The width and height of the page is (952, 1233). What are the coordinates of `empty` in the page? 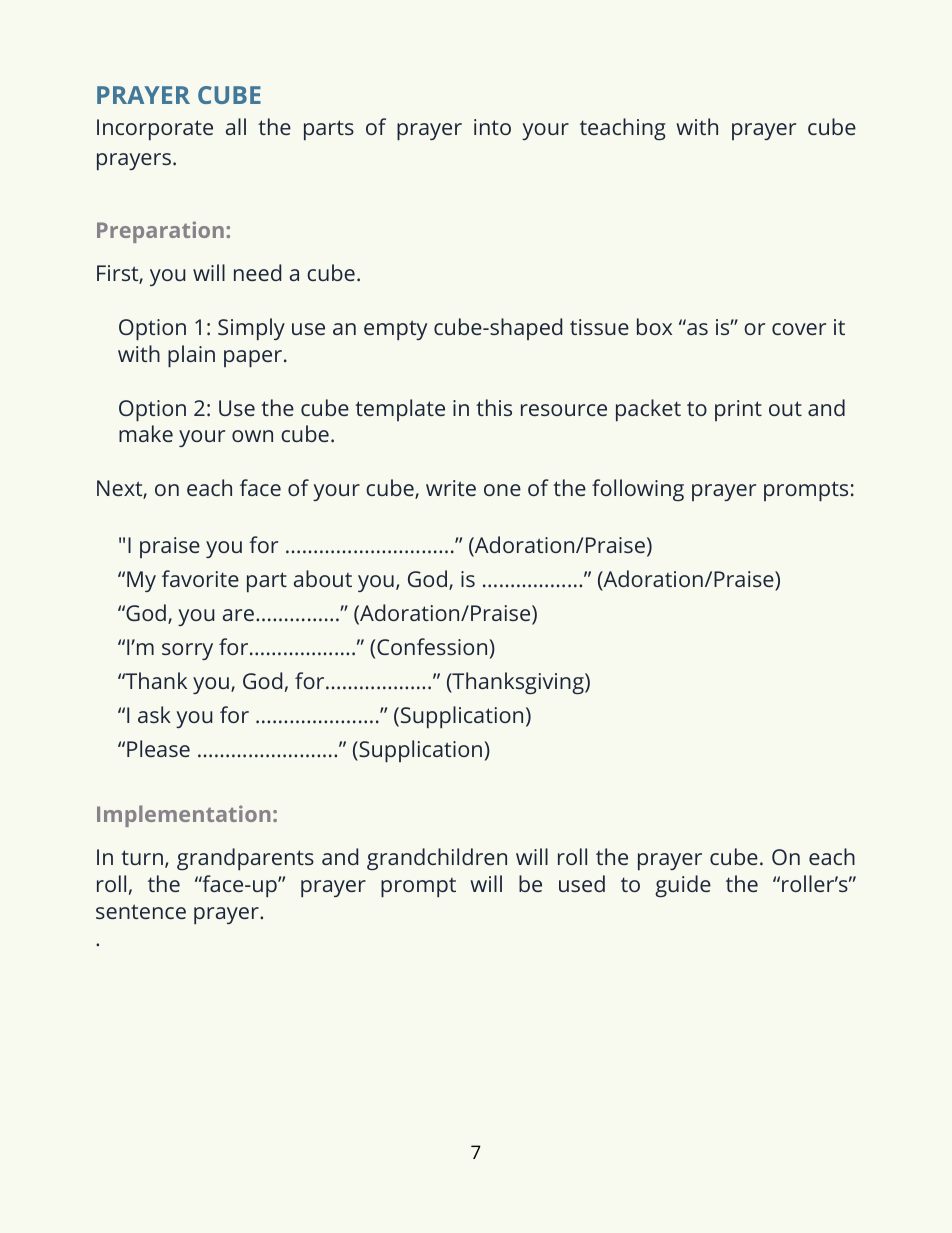 It's located at (395, 330).
